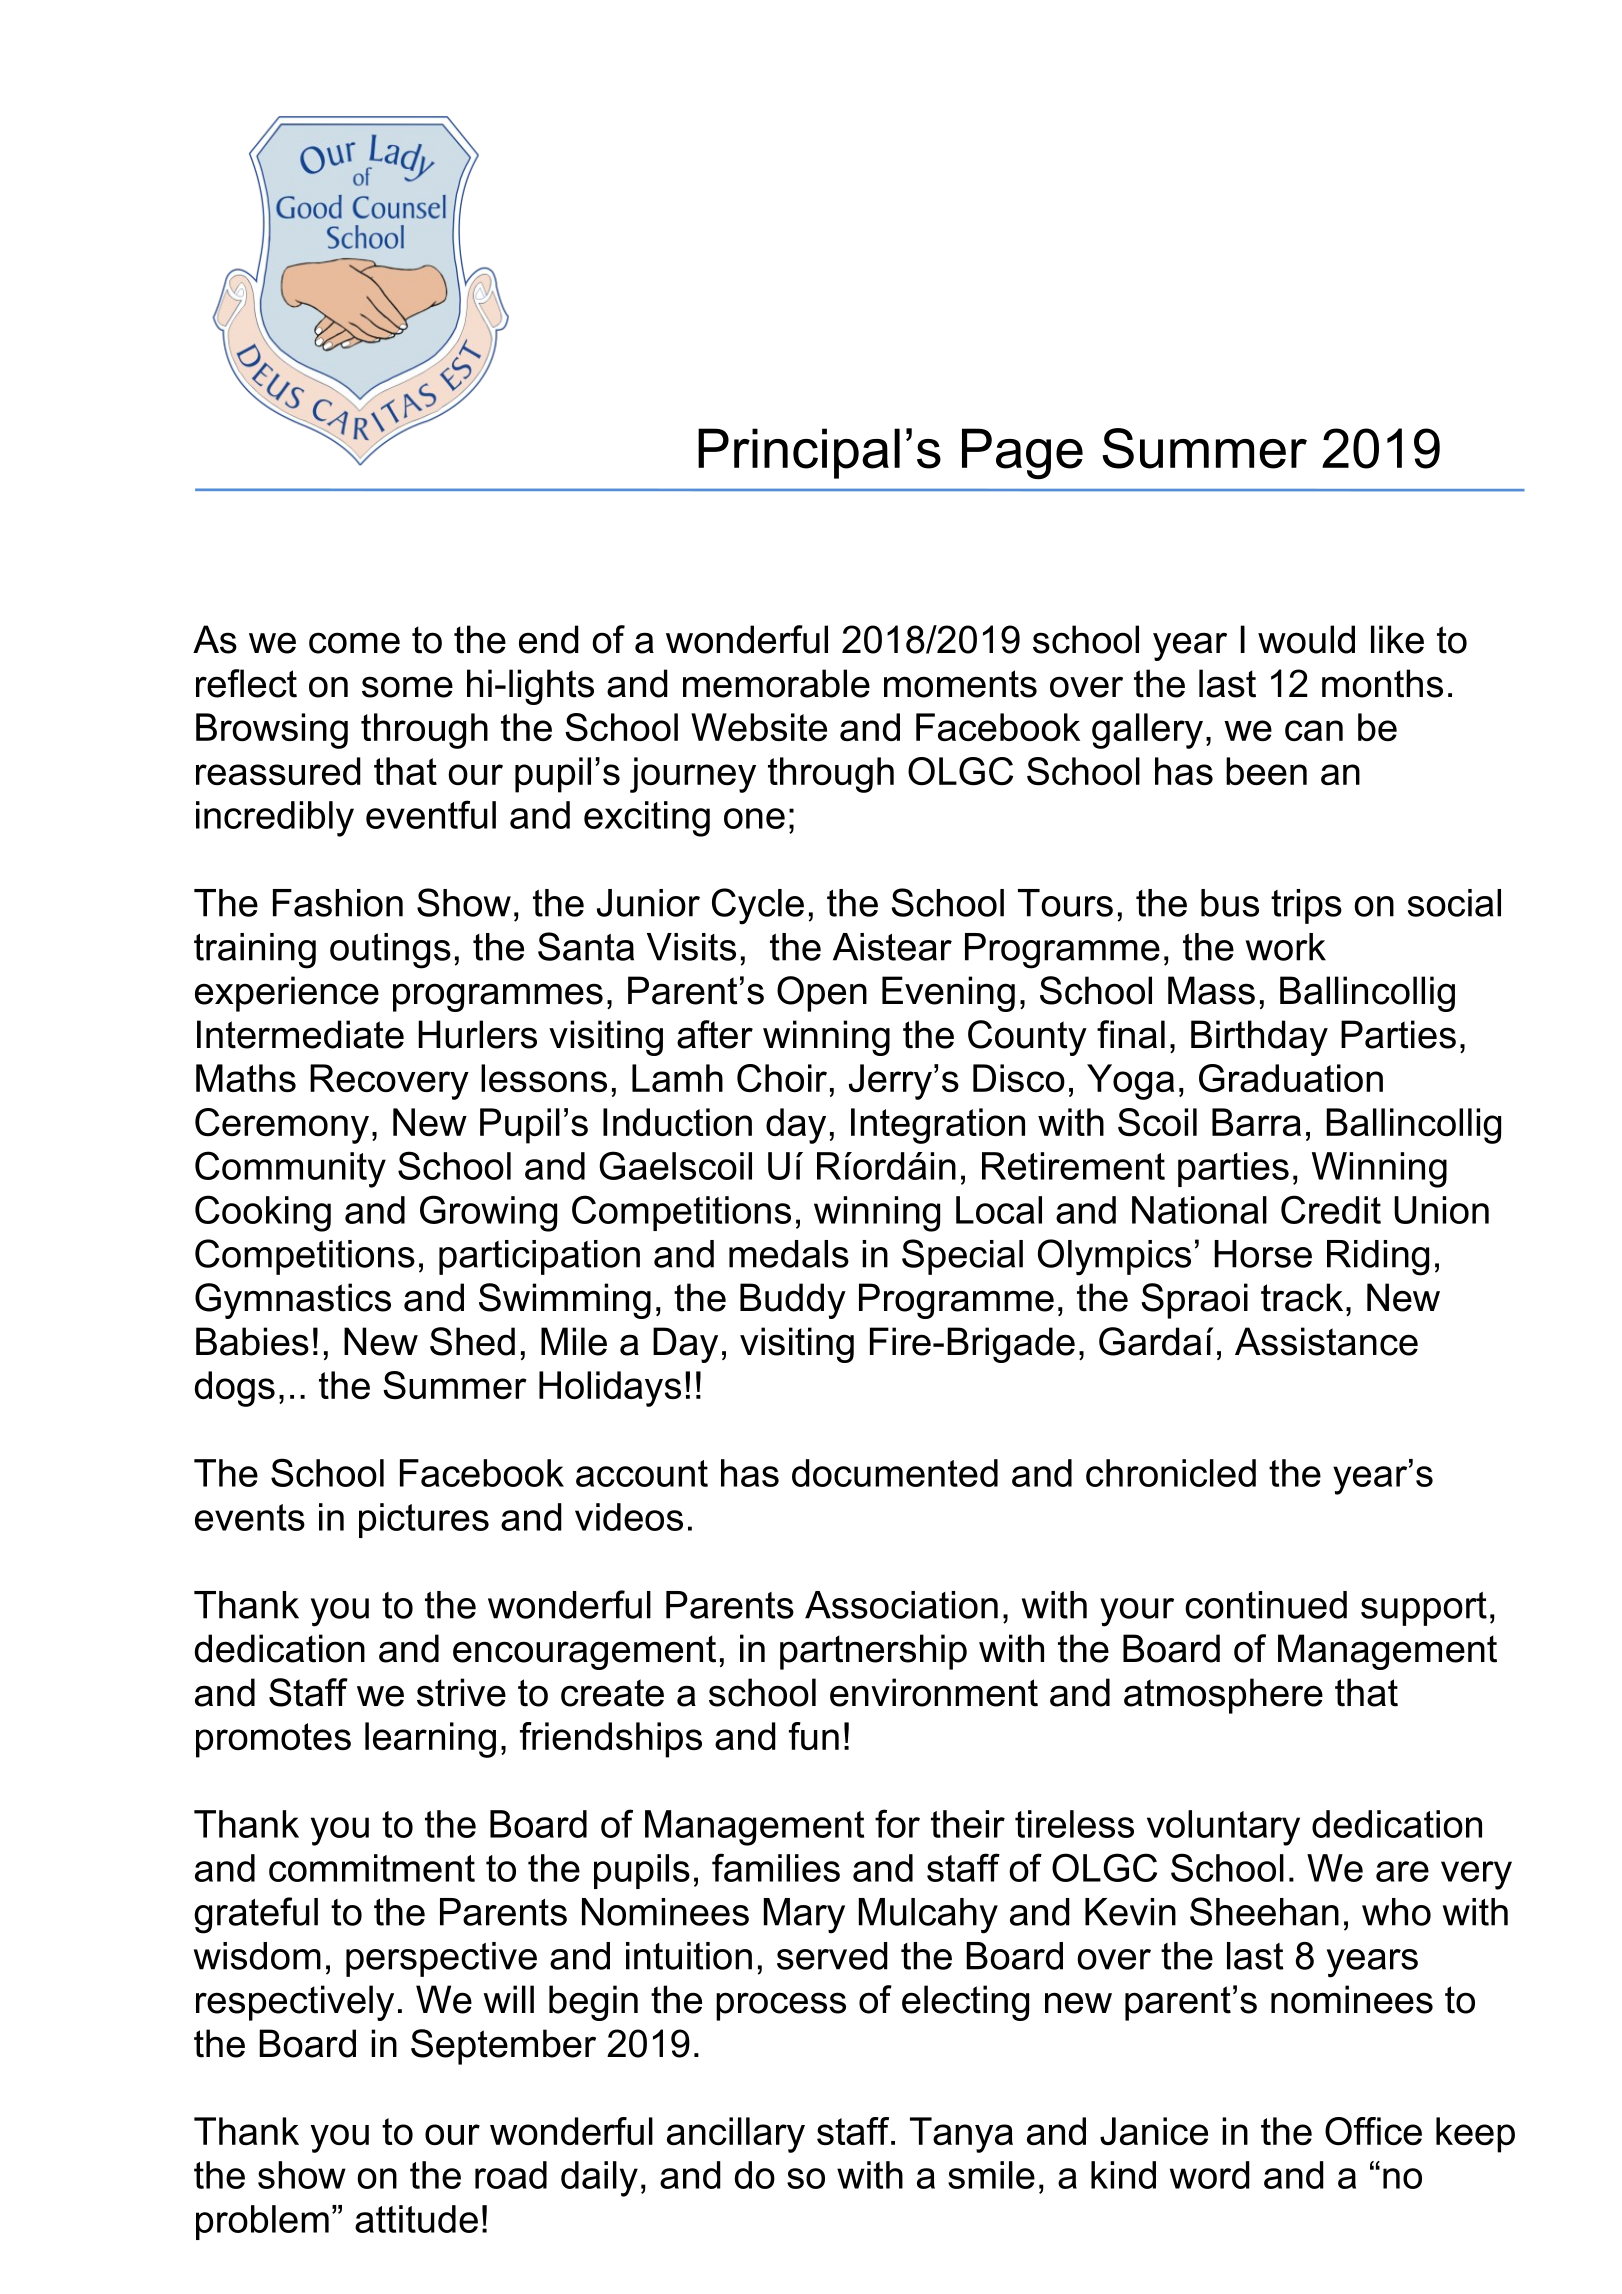 Image resolution: width=1622 pixels, height=2294 pixels. Describe the element at coordinates (961, 2135) in the page. I see `Tanya` at that location.
